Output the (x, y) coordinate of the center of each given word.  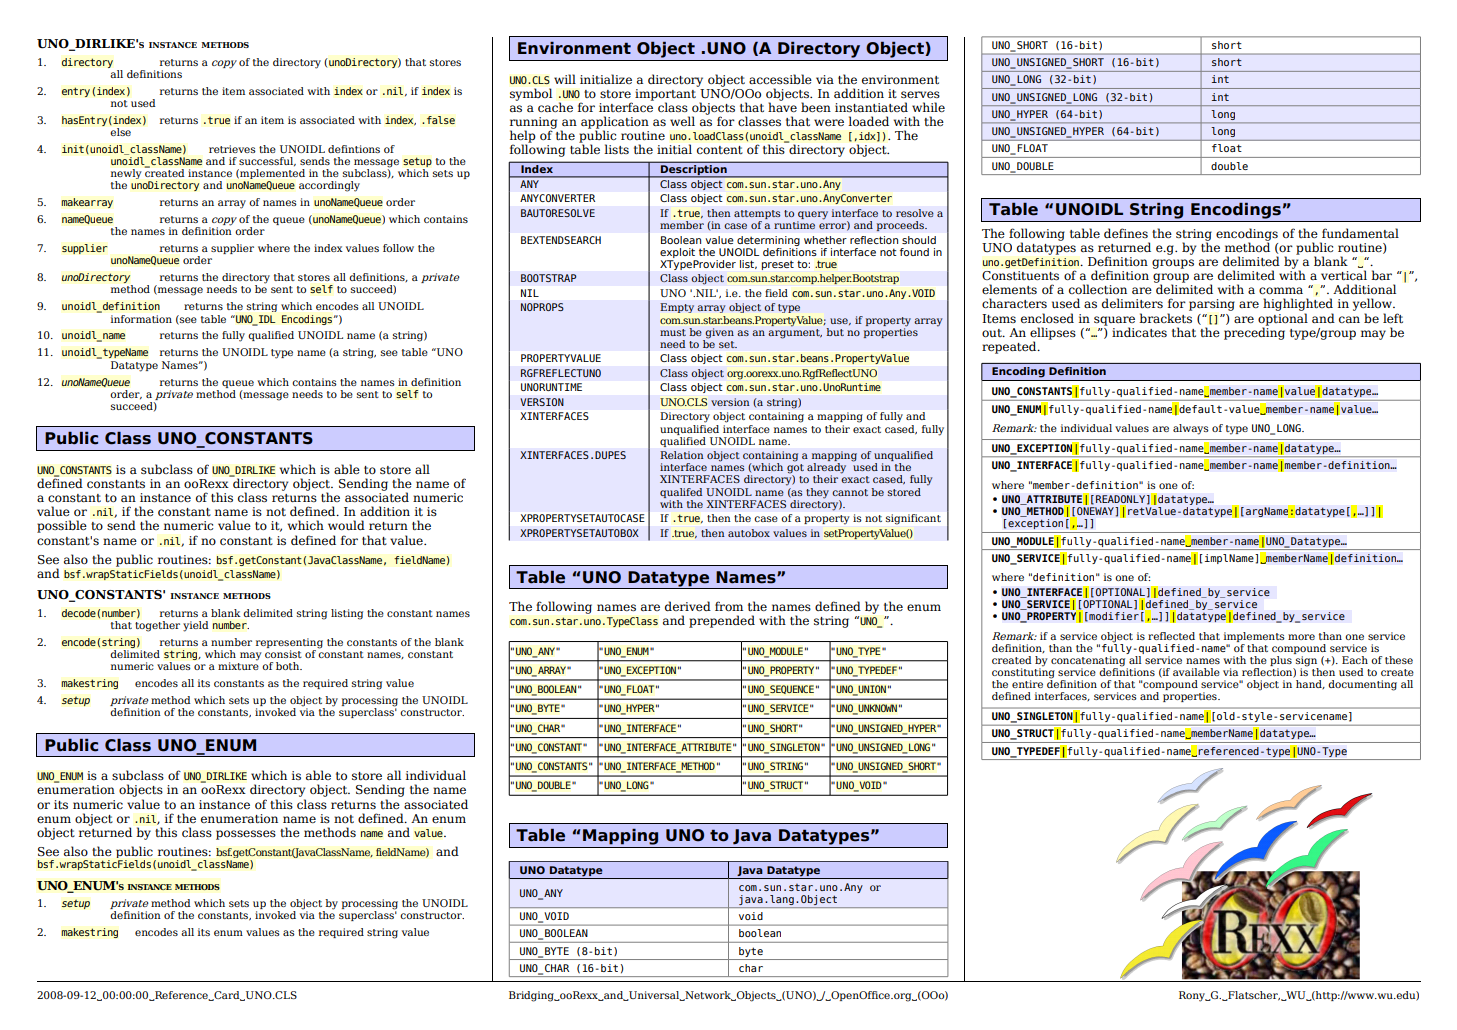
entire (1027, 684)
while (928, 107)
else (120, 132)
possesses (246, 835)
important (665, 96)
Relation (682, 455)
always (1191, 429)
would (346, 525)
